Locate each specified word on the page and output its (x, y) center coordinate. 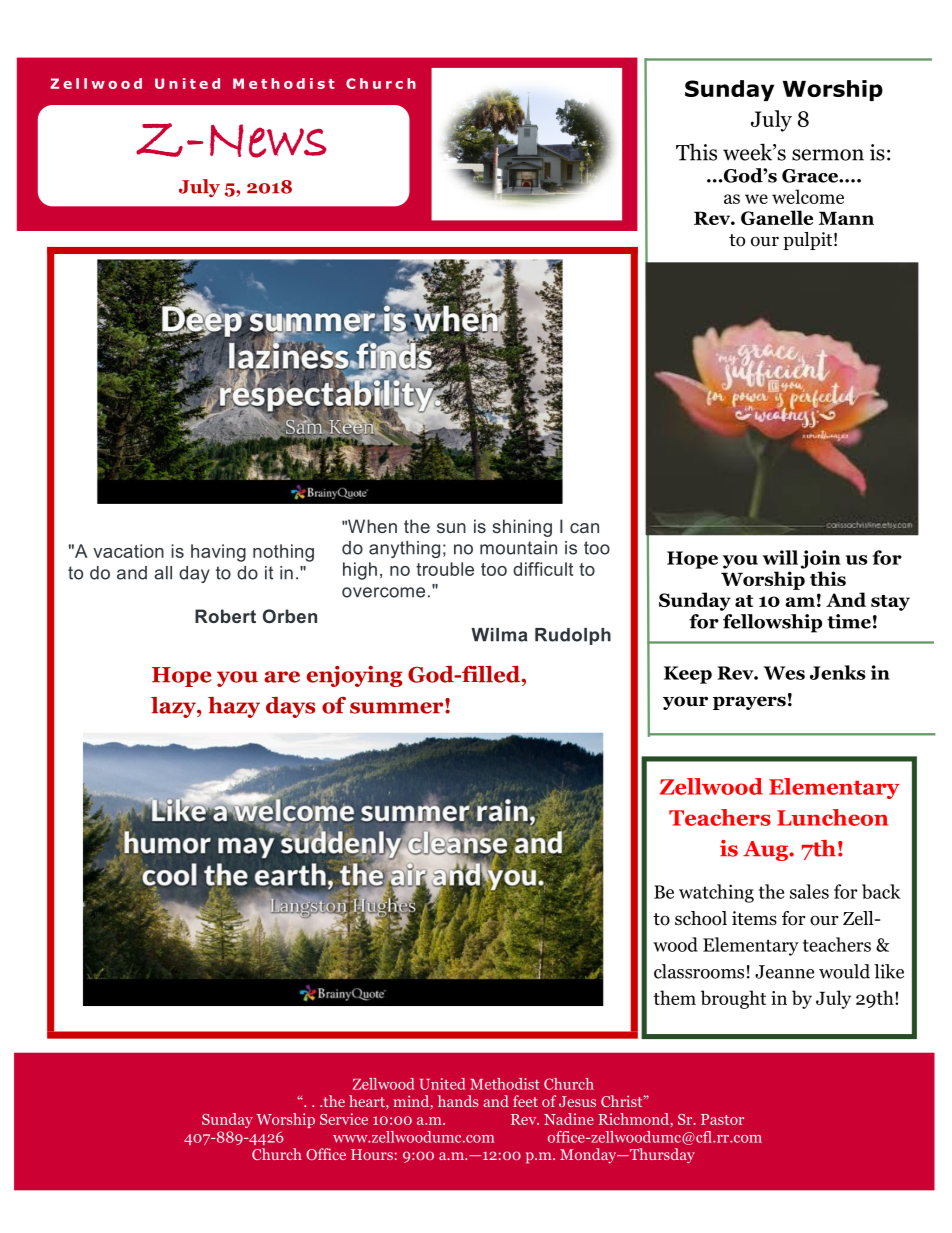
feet (525, 1101)
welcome (808, 196)
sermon (828, 155)
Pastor (722, 1119)
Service (344, 1119)
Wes (784, 673)
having (218, 553)
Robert (225, 616)
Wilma (499, 635)
